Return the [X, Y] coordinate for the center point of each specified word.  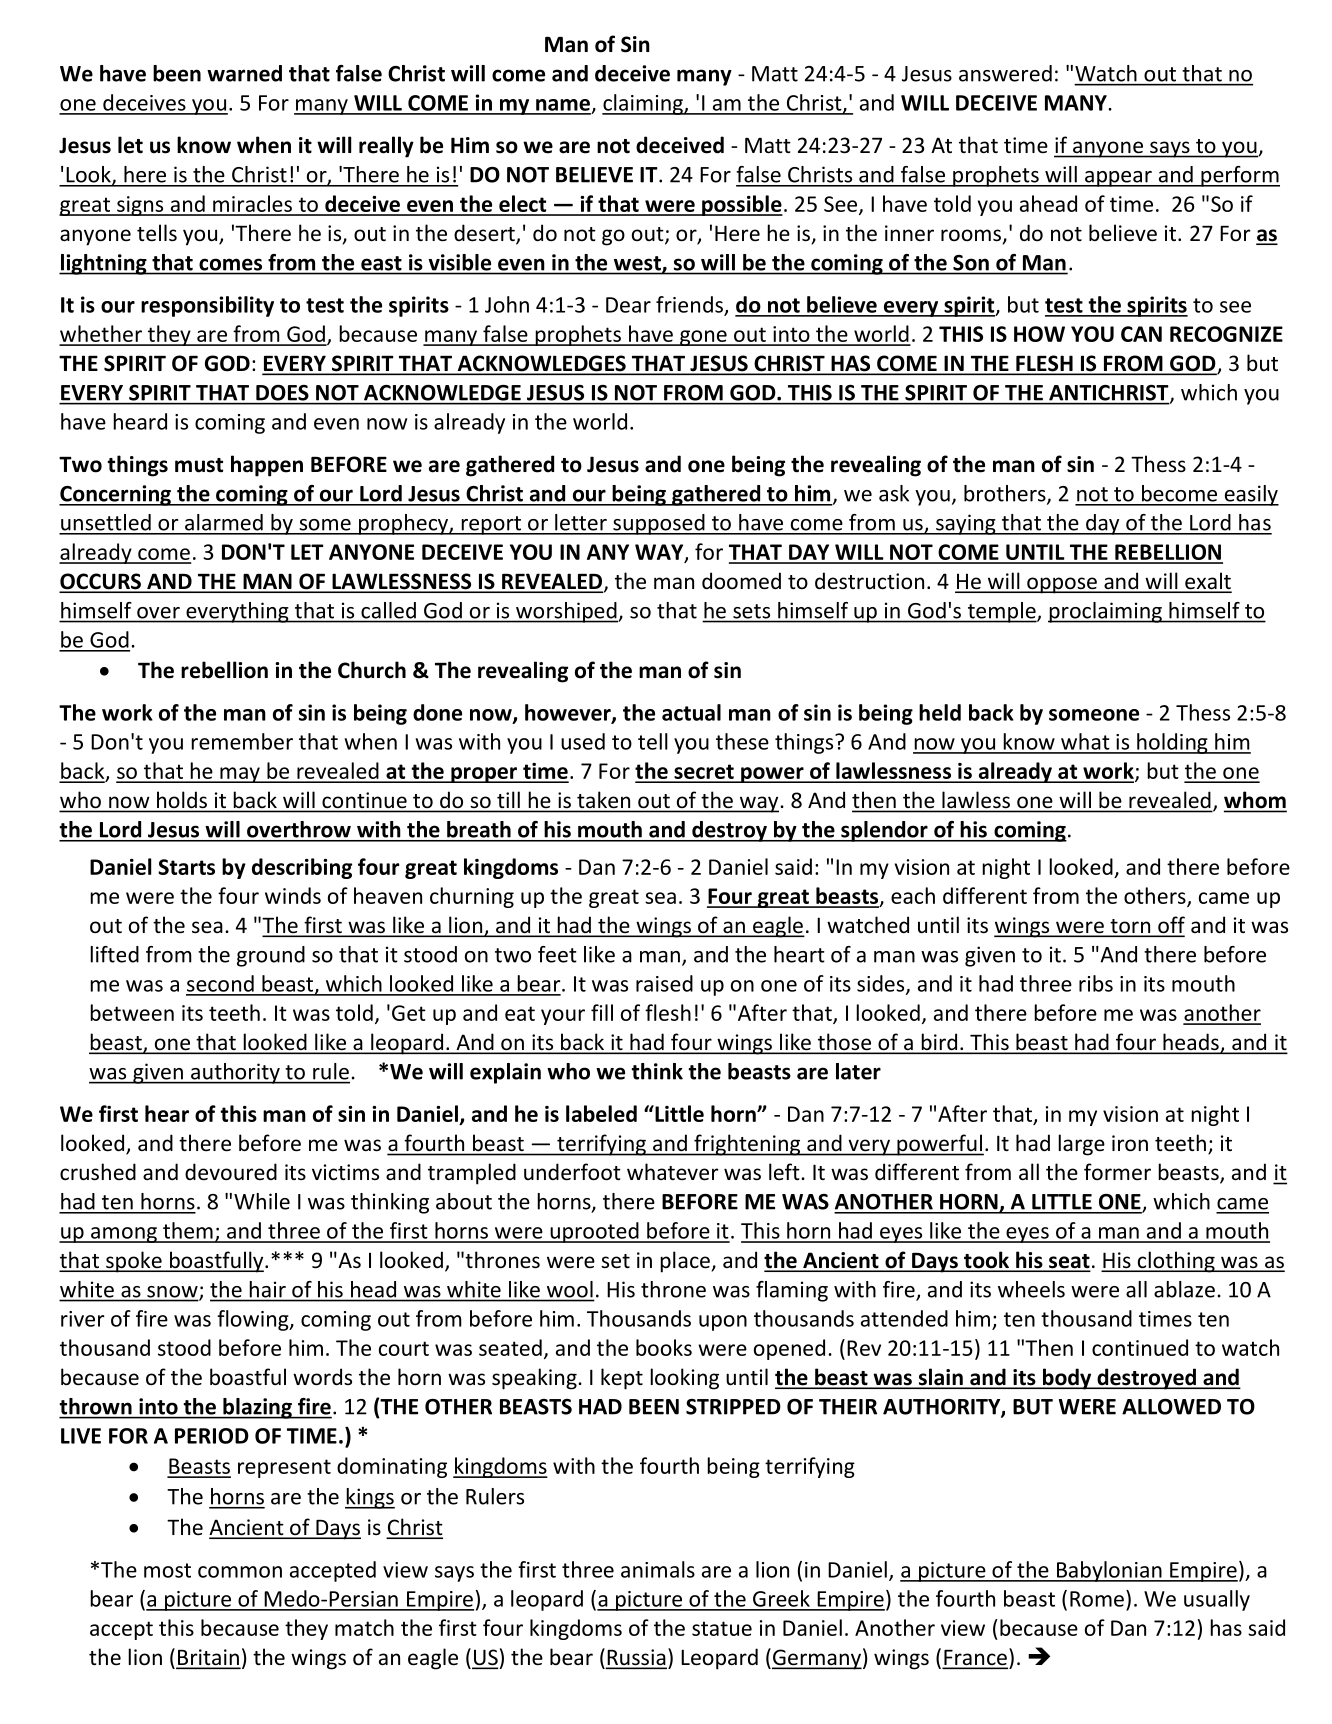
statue [722, 1628]
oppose [1062, 585]
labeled [601, 1113]
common [240, 1572]
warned [244, 73]
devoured [231, 1172]
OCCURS [101, 582]
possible [741, 205]
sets [751, 611]
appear [1118, 179]
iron [1130, 1143]
